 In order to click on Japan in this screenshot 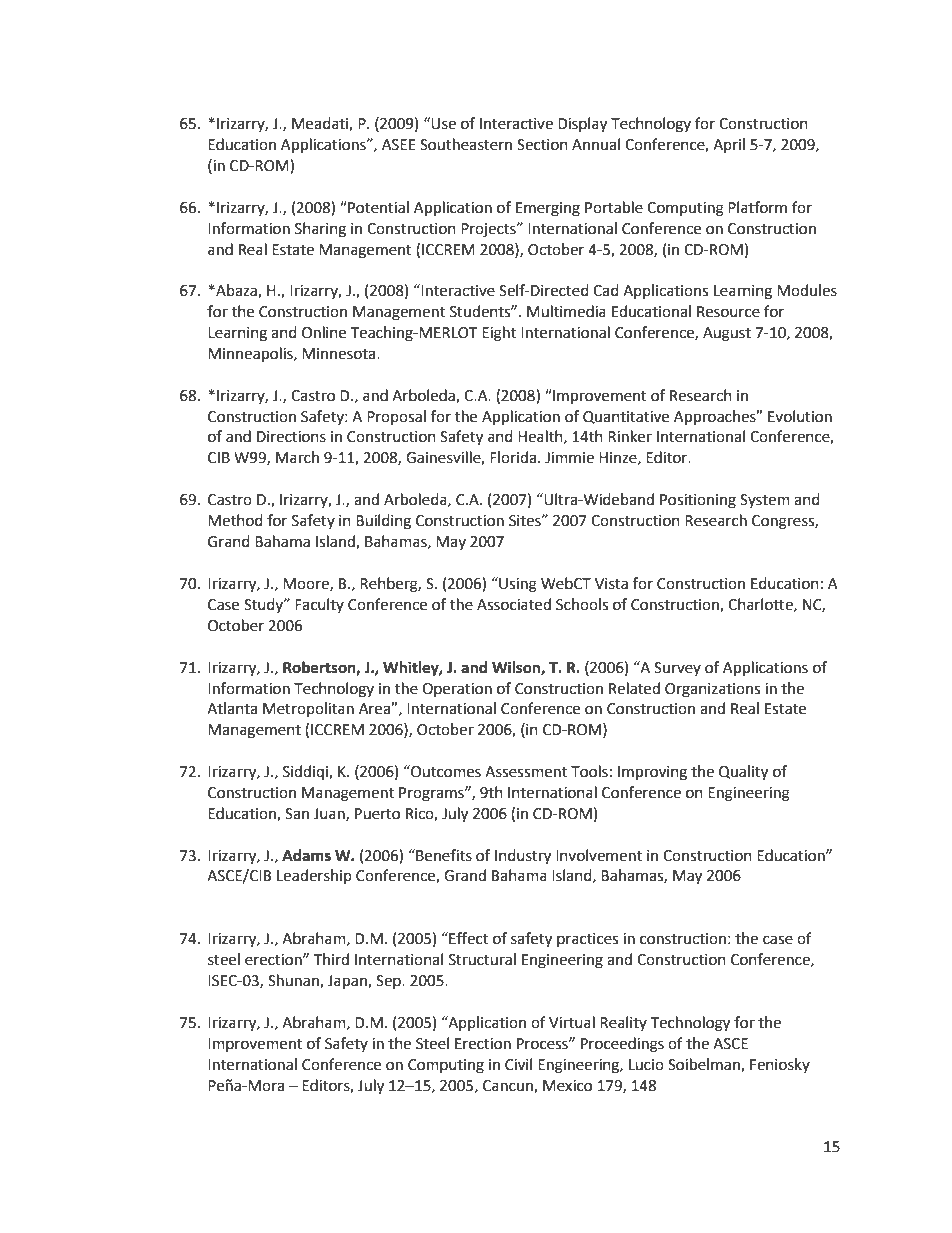, I will do `click(348, 982)`.
